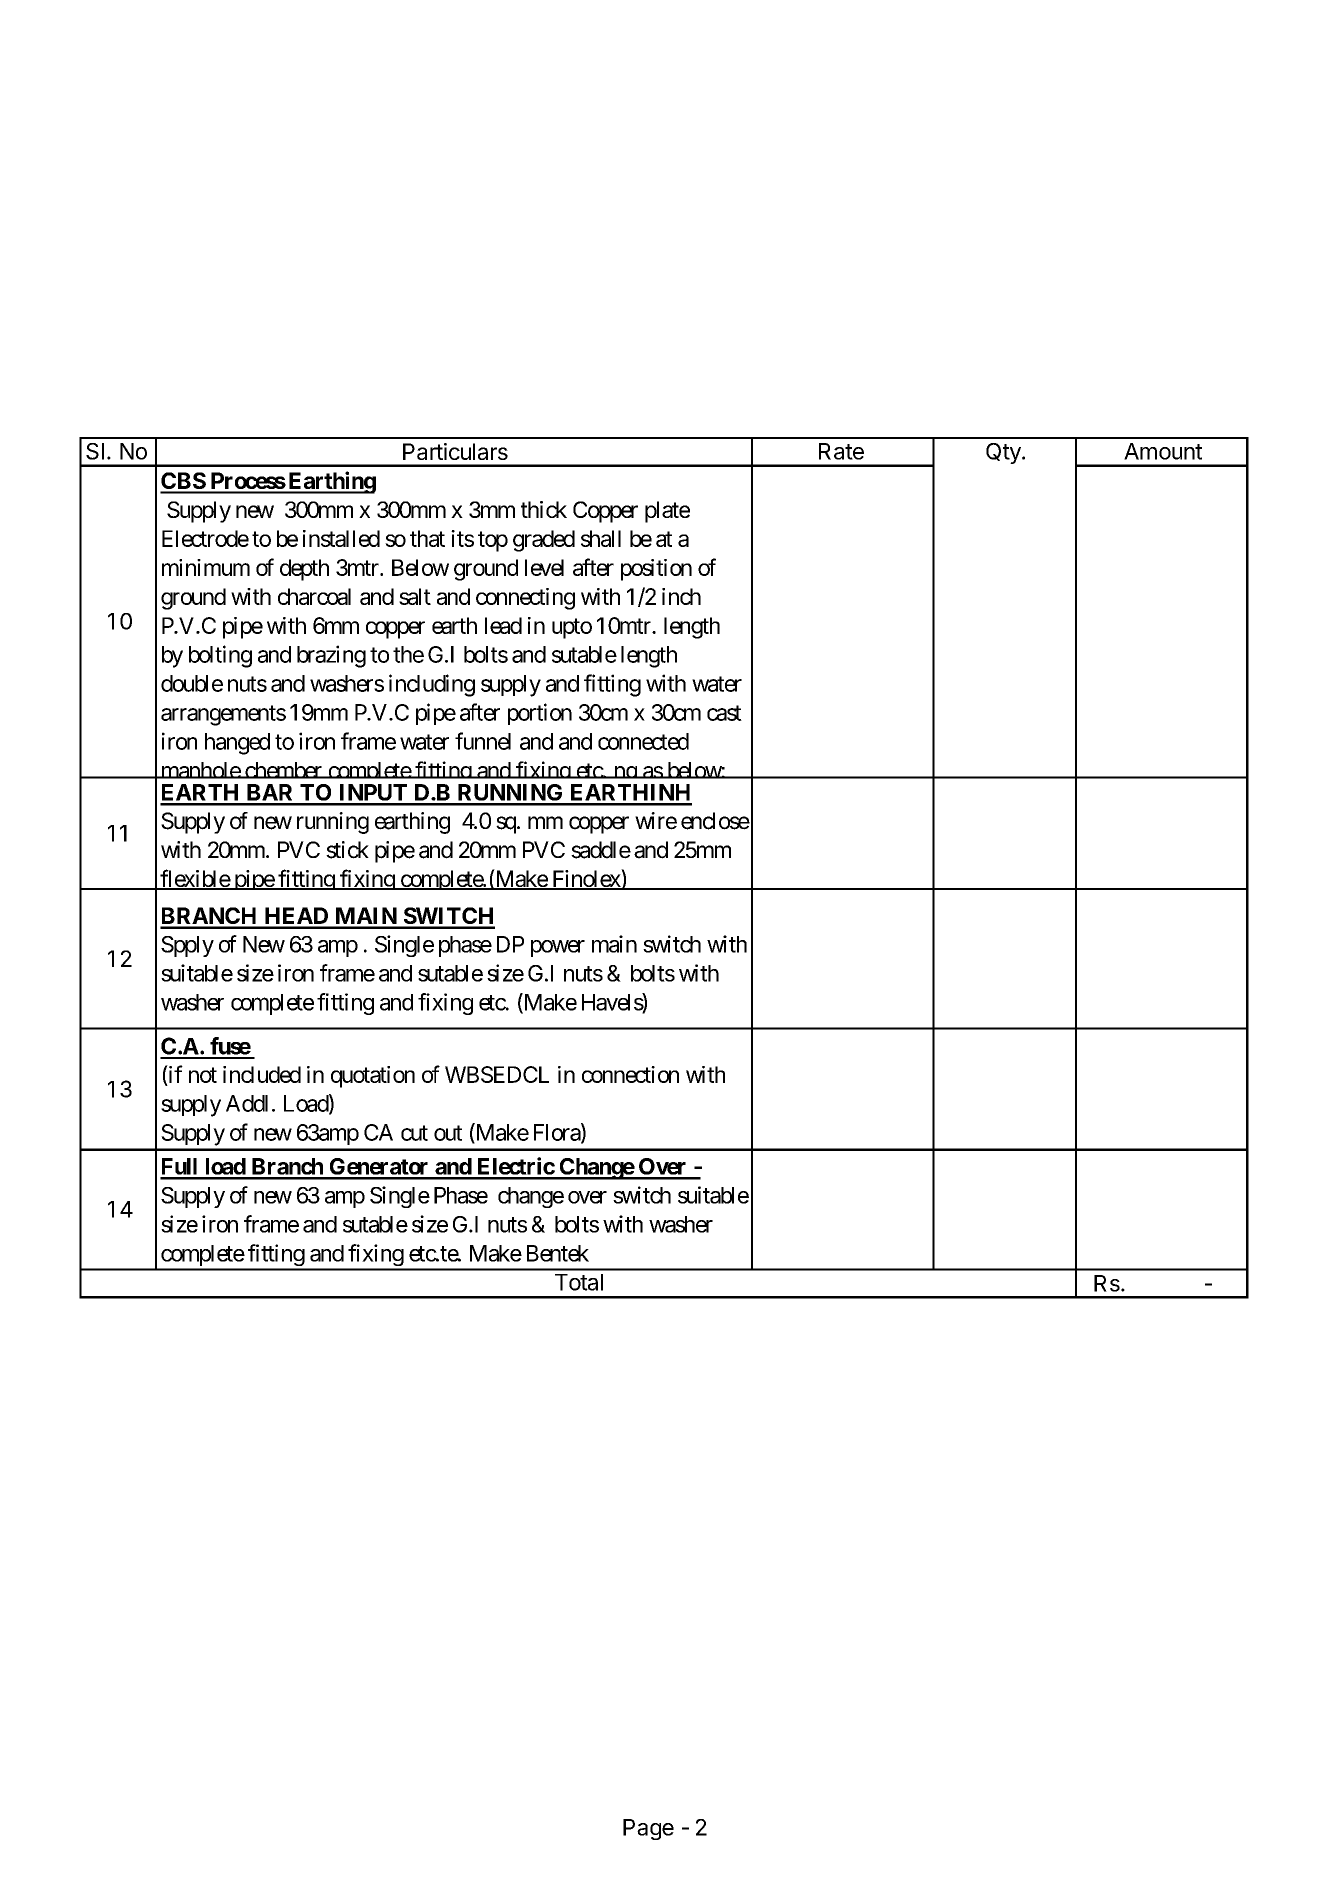 The width and height of the screenshot is (1330, 1882). What do you see at coordinates (448, 1133) in the screenshot?
I see `out` at bounding box center [448, 1133].
